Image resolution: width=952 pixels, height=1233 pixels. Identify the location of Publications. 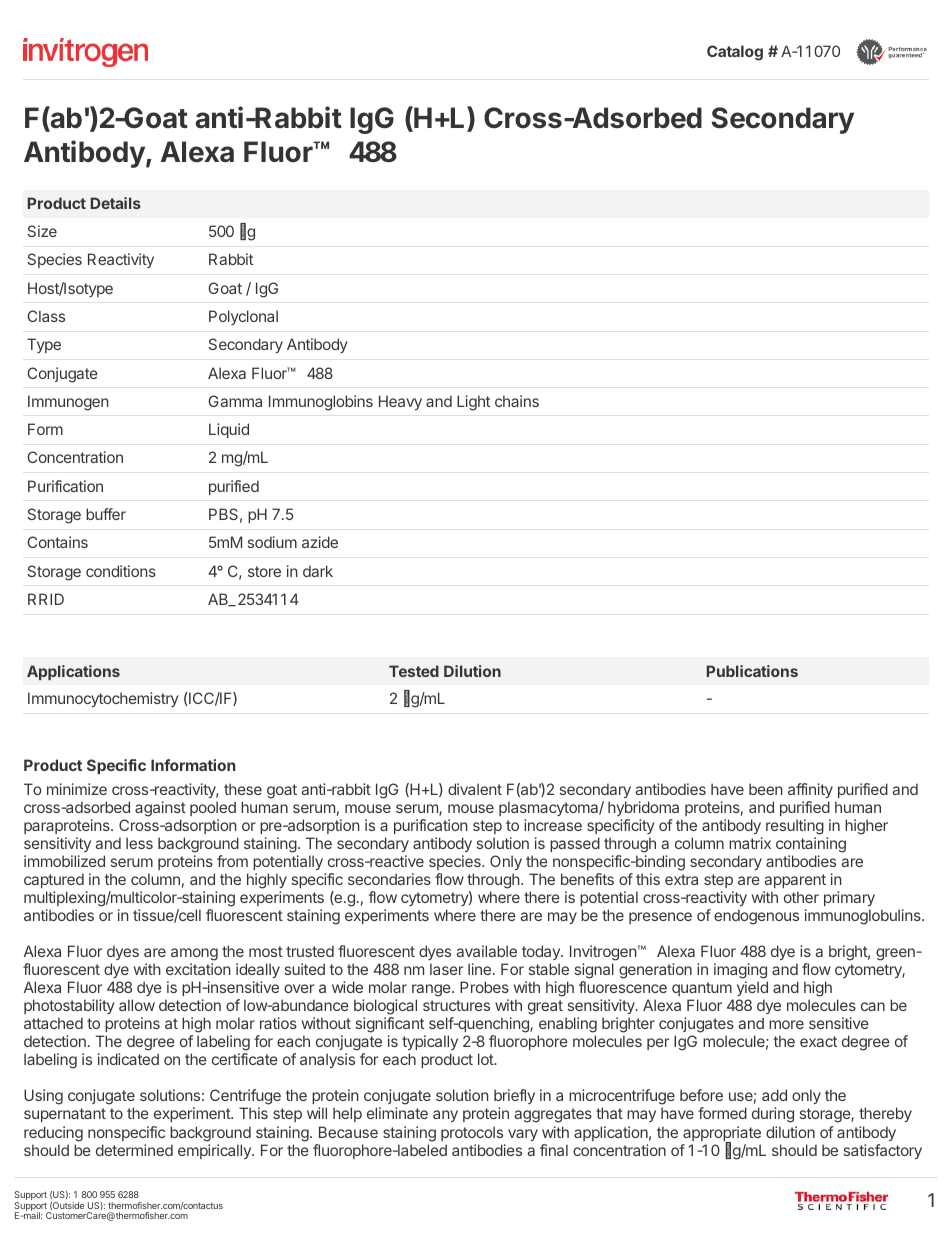
(752, 671).
